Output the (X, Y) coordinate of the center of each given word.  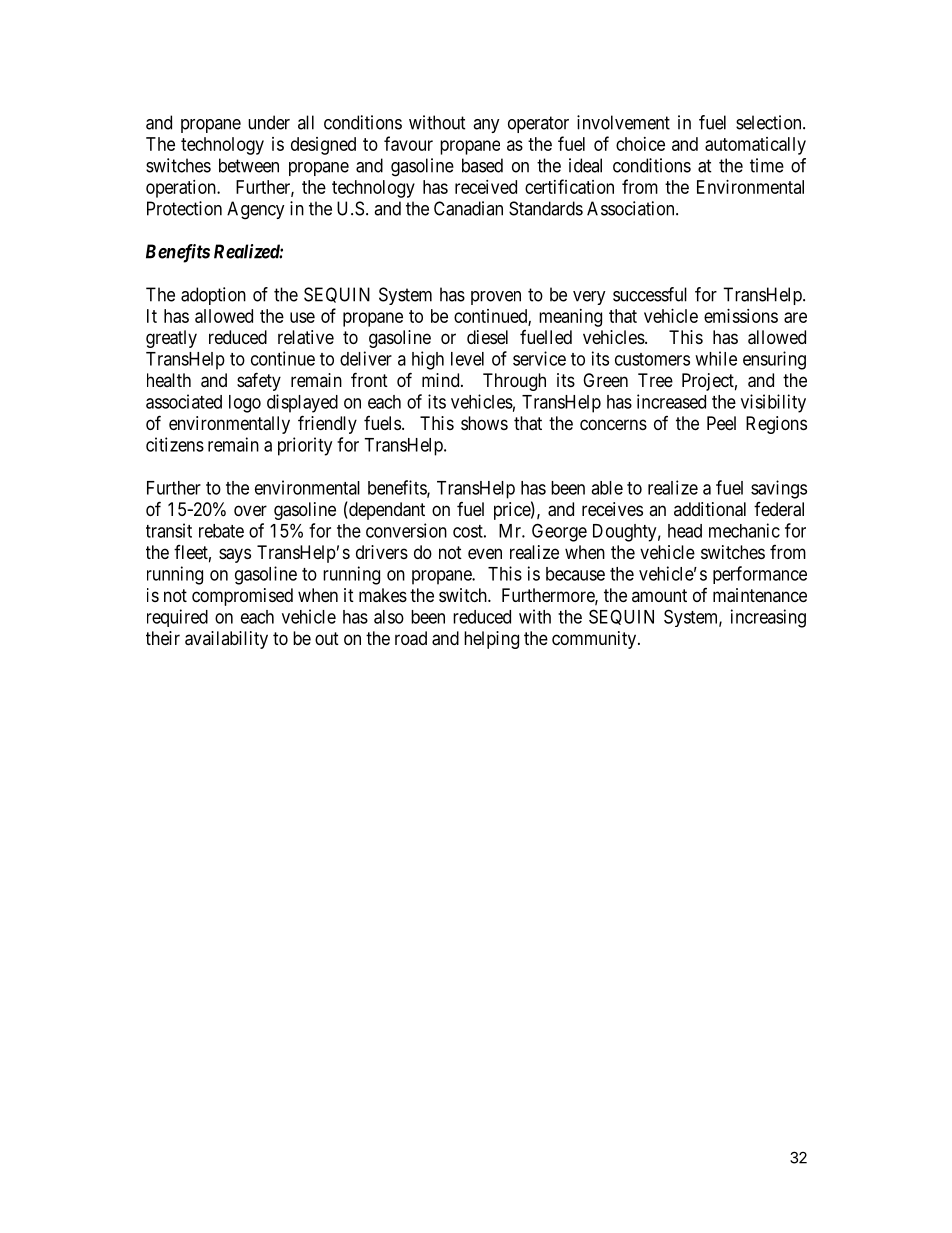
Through (514, 382)
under (269, 122)
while (716, 358)
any (486, 126)
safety (259, 381)
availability (226, 640)
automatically (755, 146)
